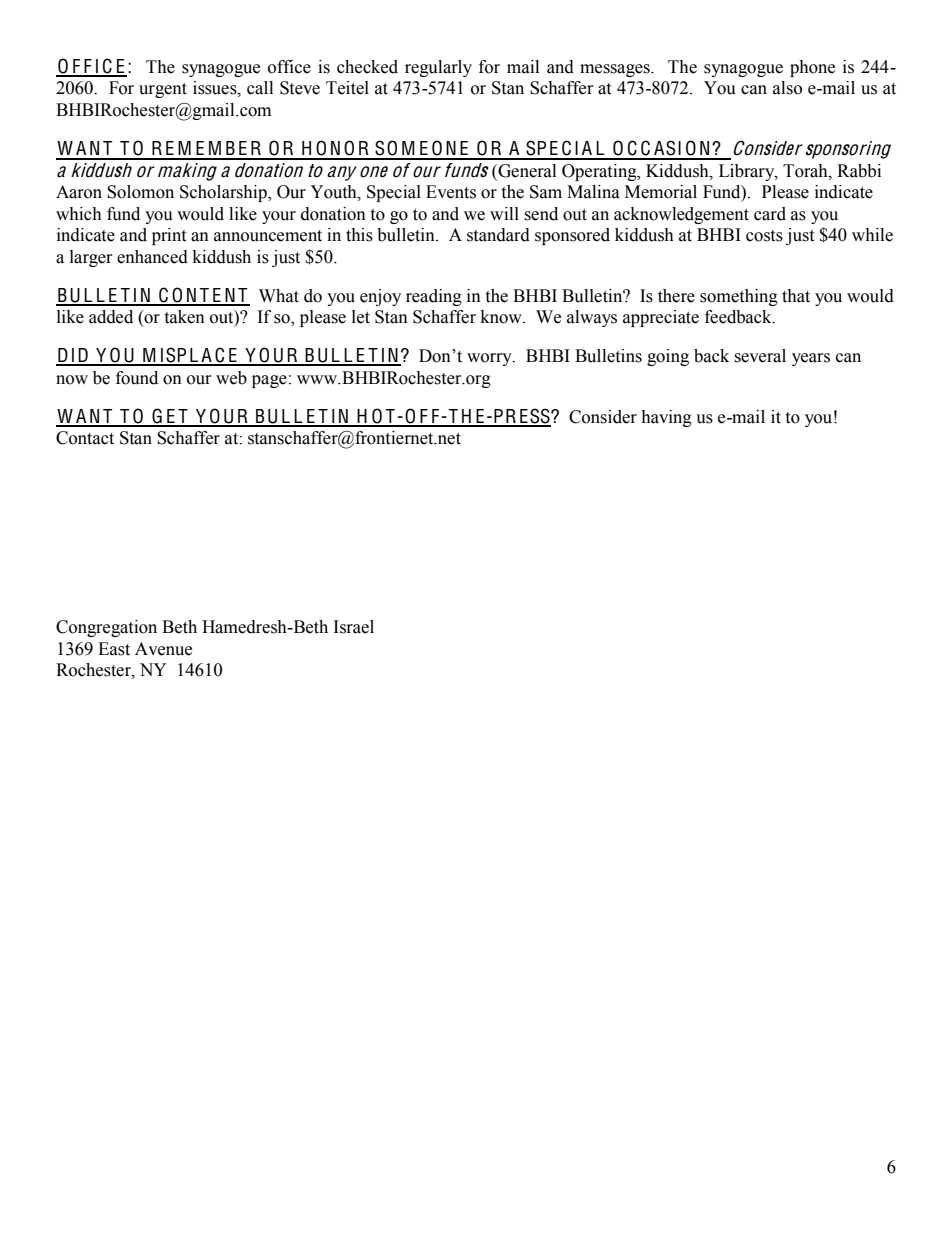 The height and width of the image is (1233, 952). I want to click on Israel, so click(354, 627).
